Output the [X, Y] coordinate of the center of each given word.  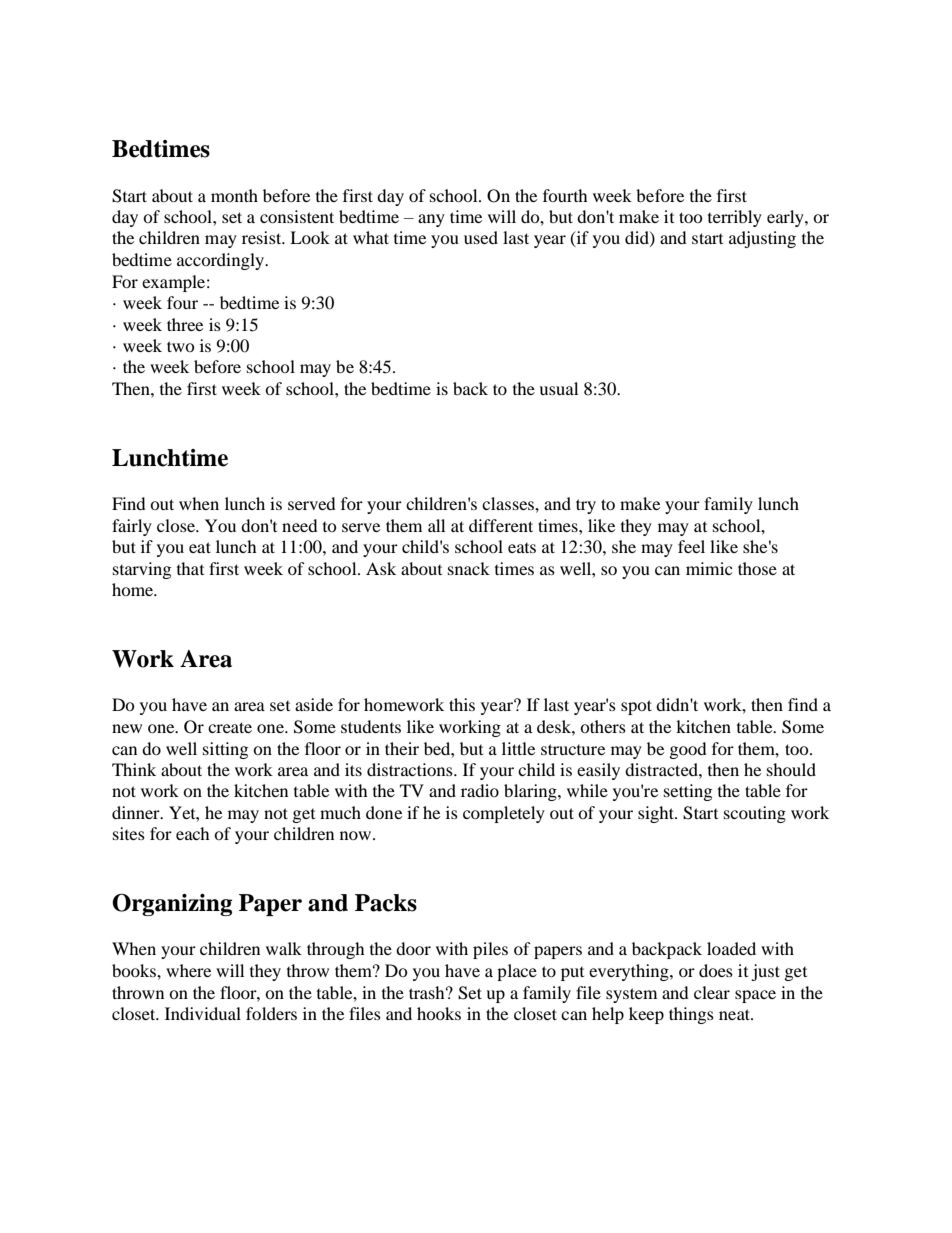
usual [558, 388]
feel [691, 546]
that [190, 568]
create [230, 727]
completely [504, 814]
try [586, 506]
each [193, 833]
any [431, 220]
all [436, 525]
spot [636, 707]
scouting [755, 814]
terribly [735, 218]
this [462, 704]
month [234, 195]
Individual [203, 1013]
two [181, 346]
